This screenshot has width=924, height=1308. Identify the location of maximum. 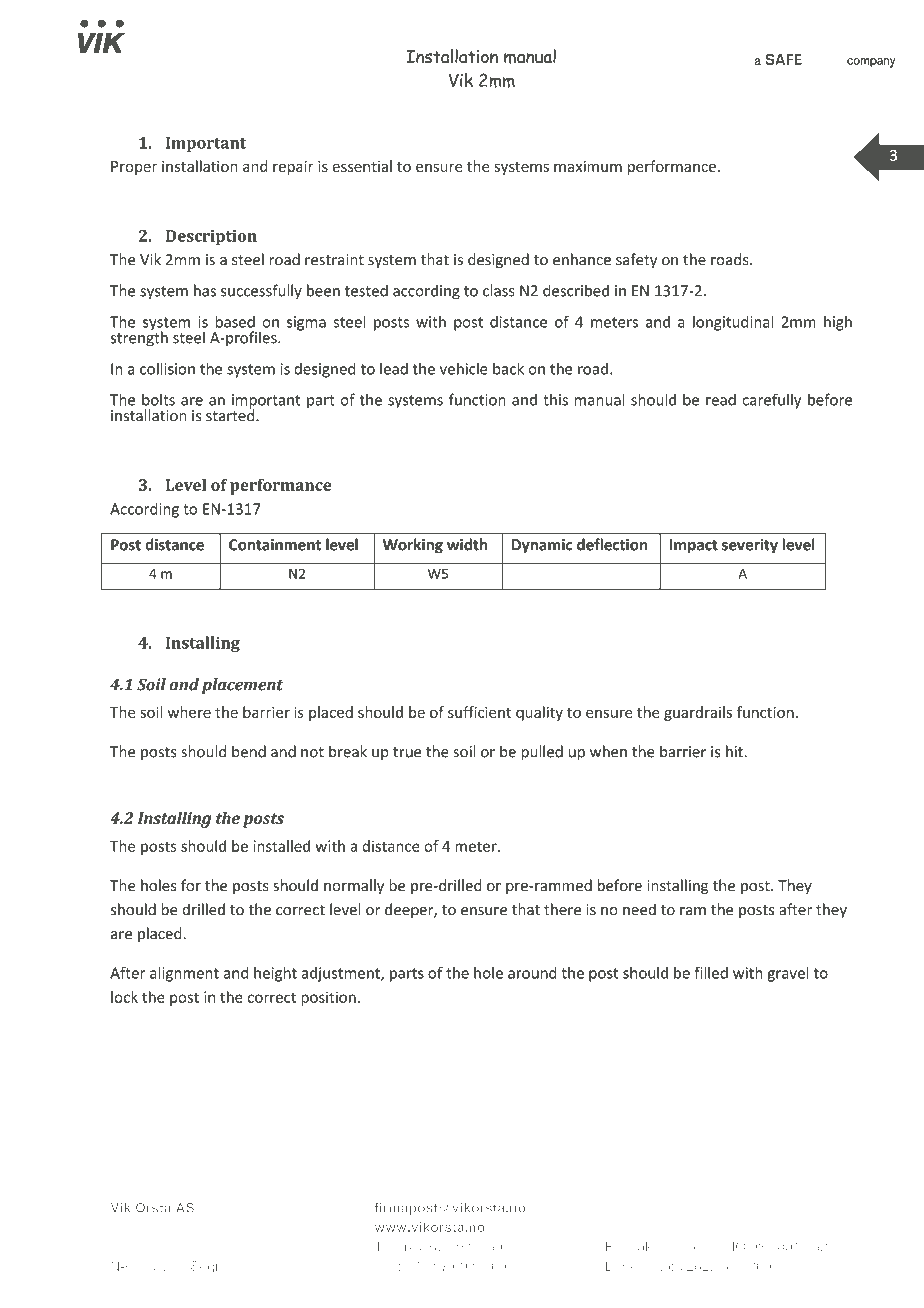
(588, 166).
